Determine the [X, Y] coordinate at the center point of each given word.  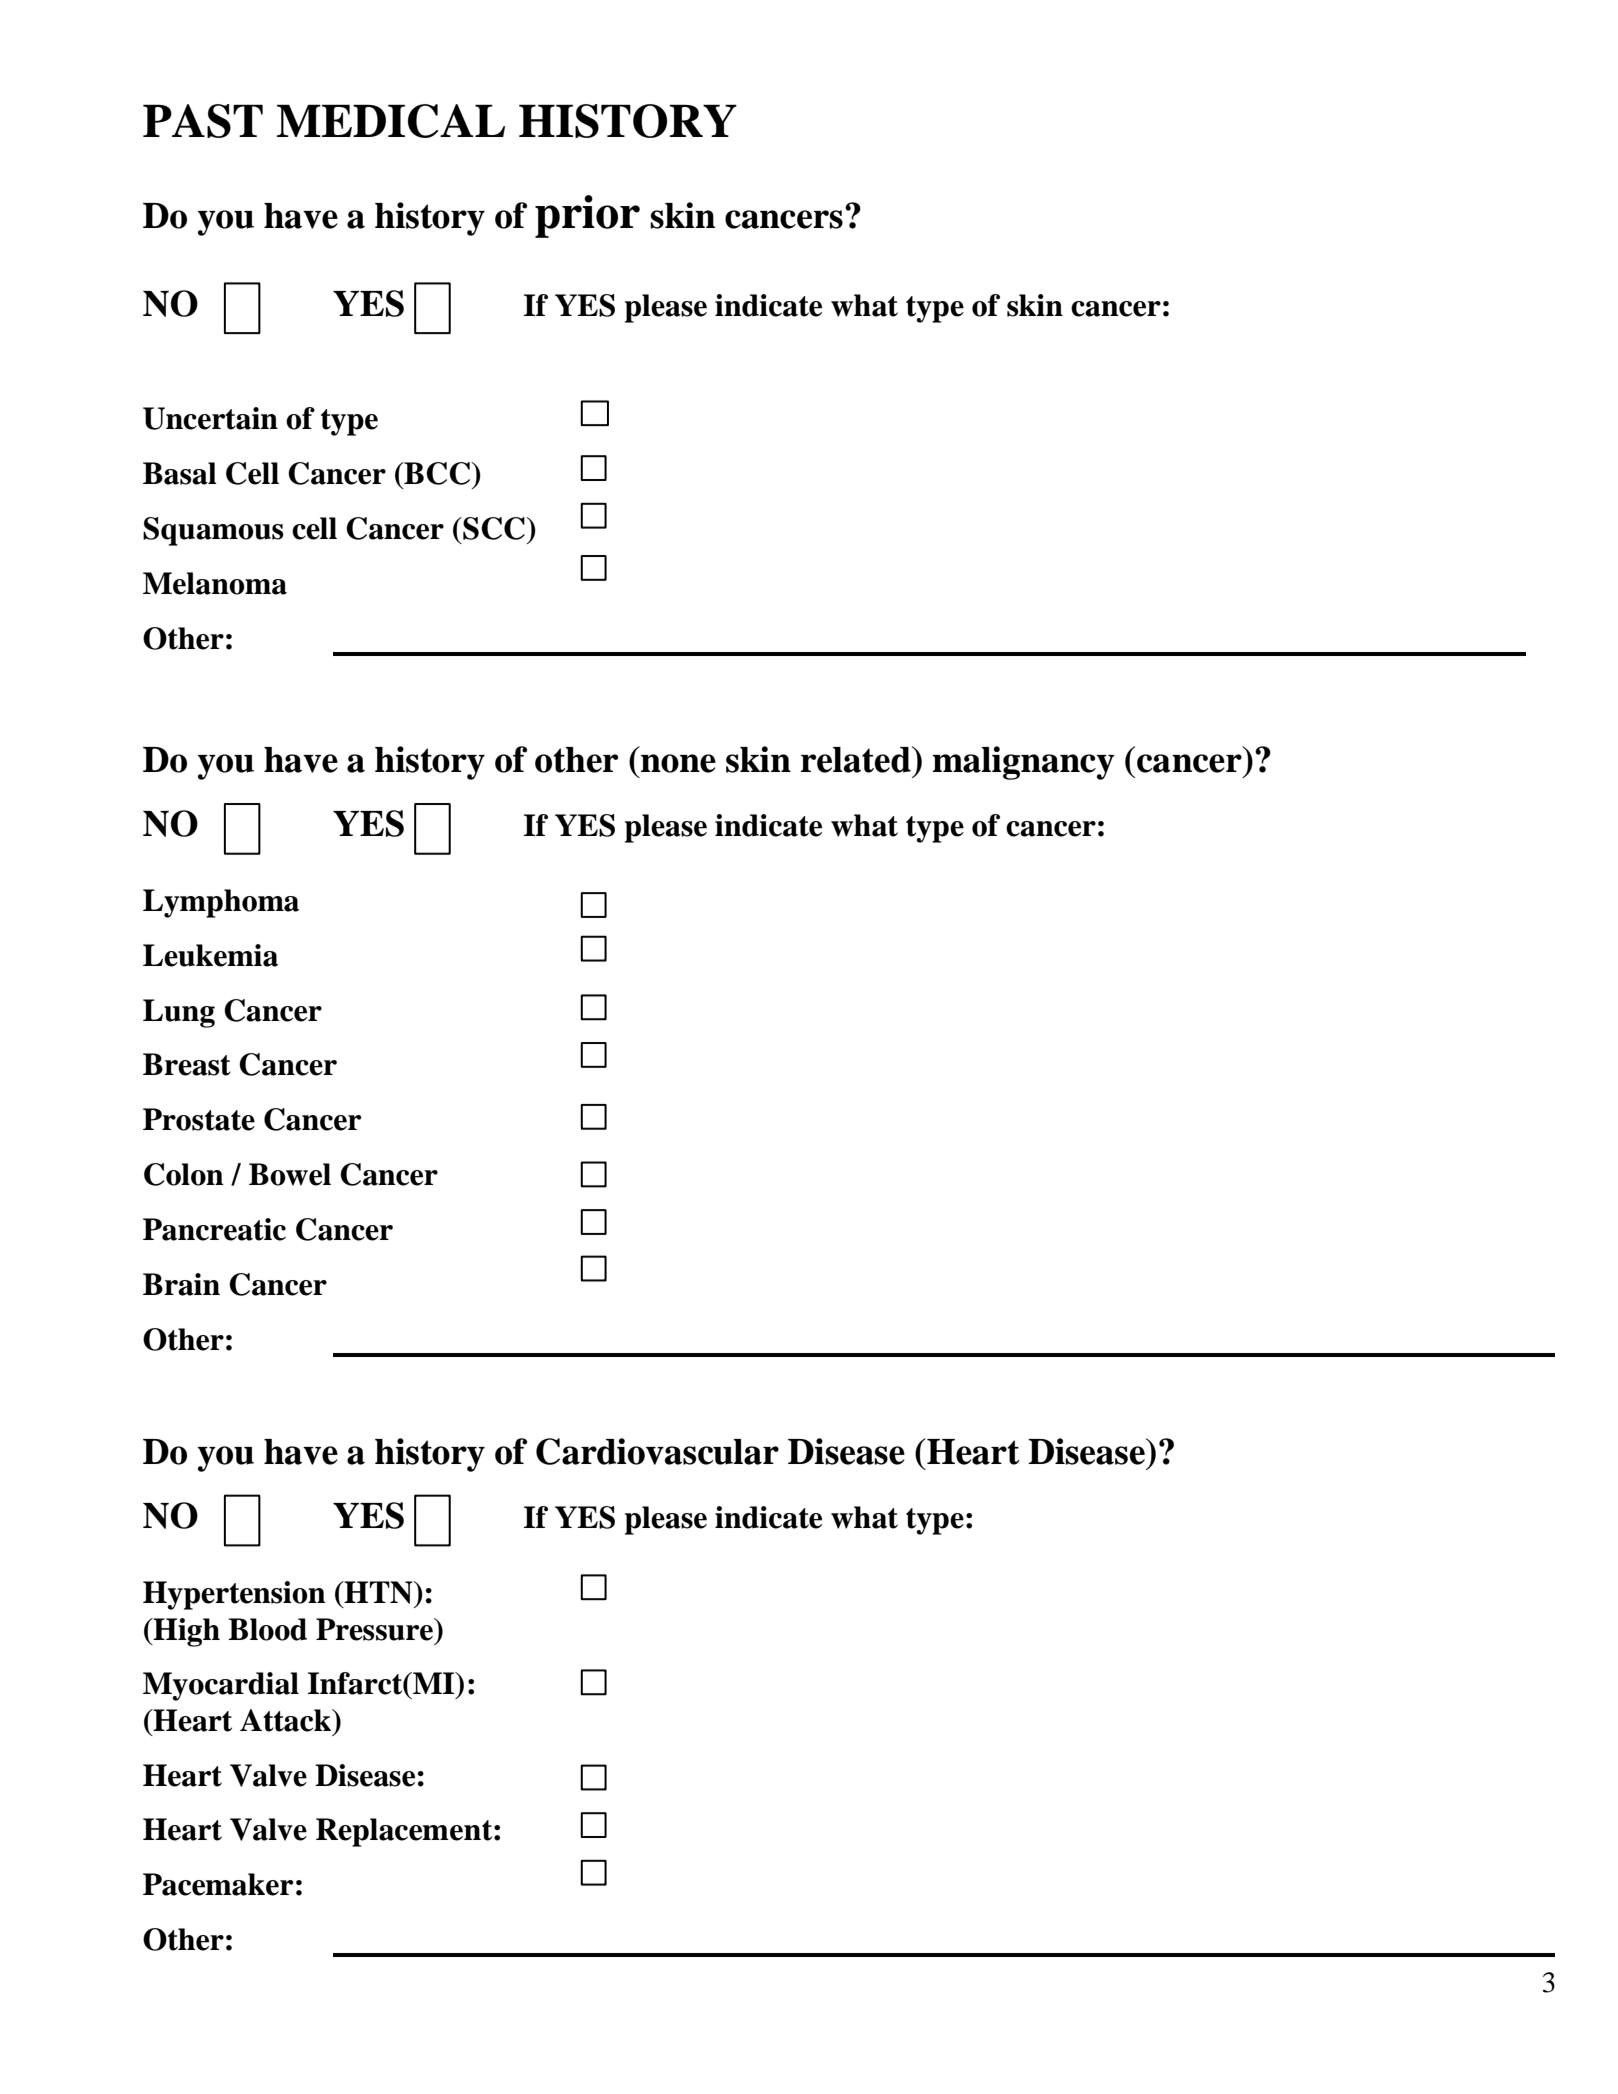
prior [587, 216]
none [678, 763]
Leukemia [210, 955]
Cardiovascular [657, 1451]
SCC [494, 528]
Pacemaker [218, 1884]
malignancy [1023, 763]
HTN [378, 1592]
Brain [181, 1284]
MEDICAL [391, 121]
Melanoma [215, 583]
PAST [203, 121]
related [857, 759]
